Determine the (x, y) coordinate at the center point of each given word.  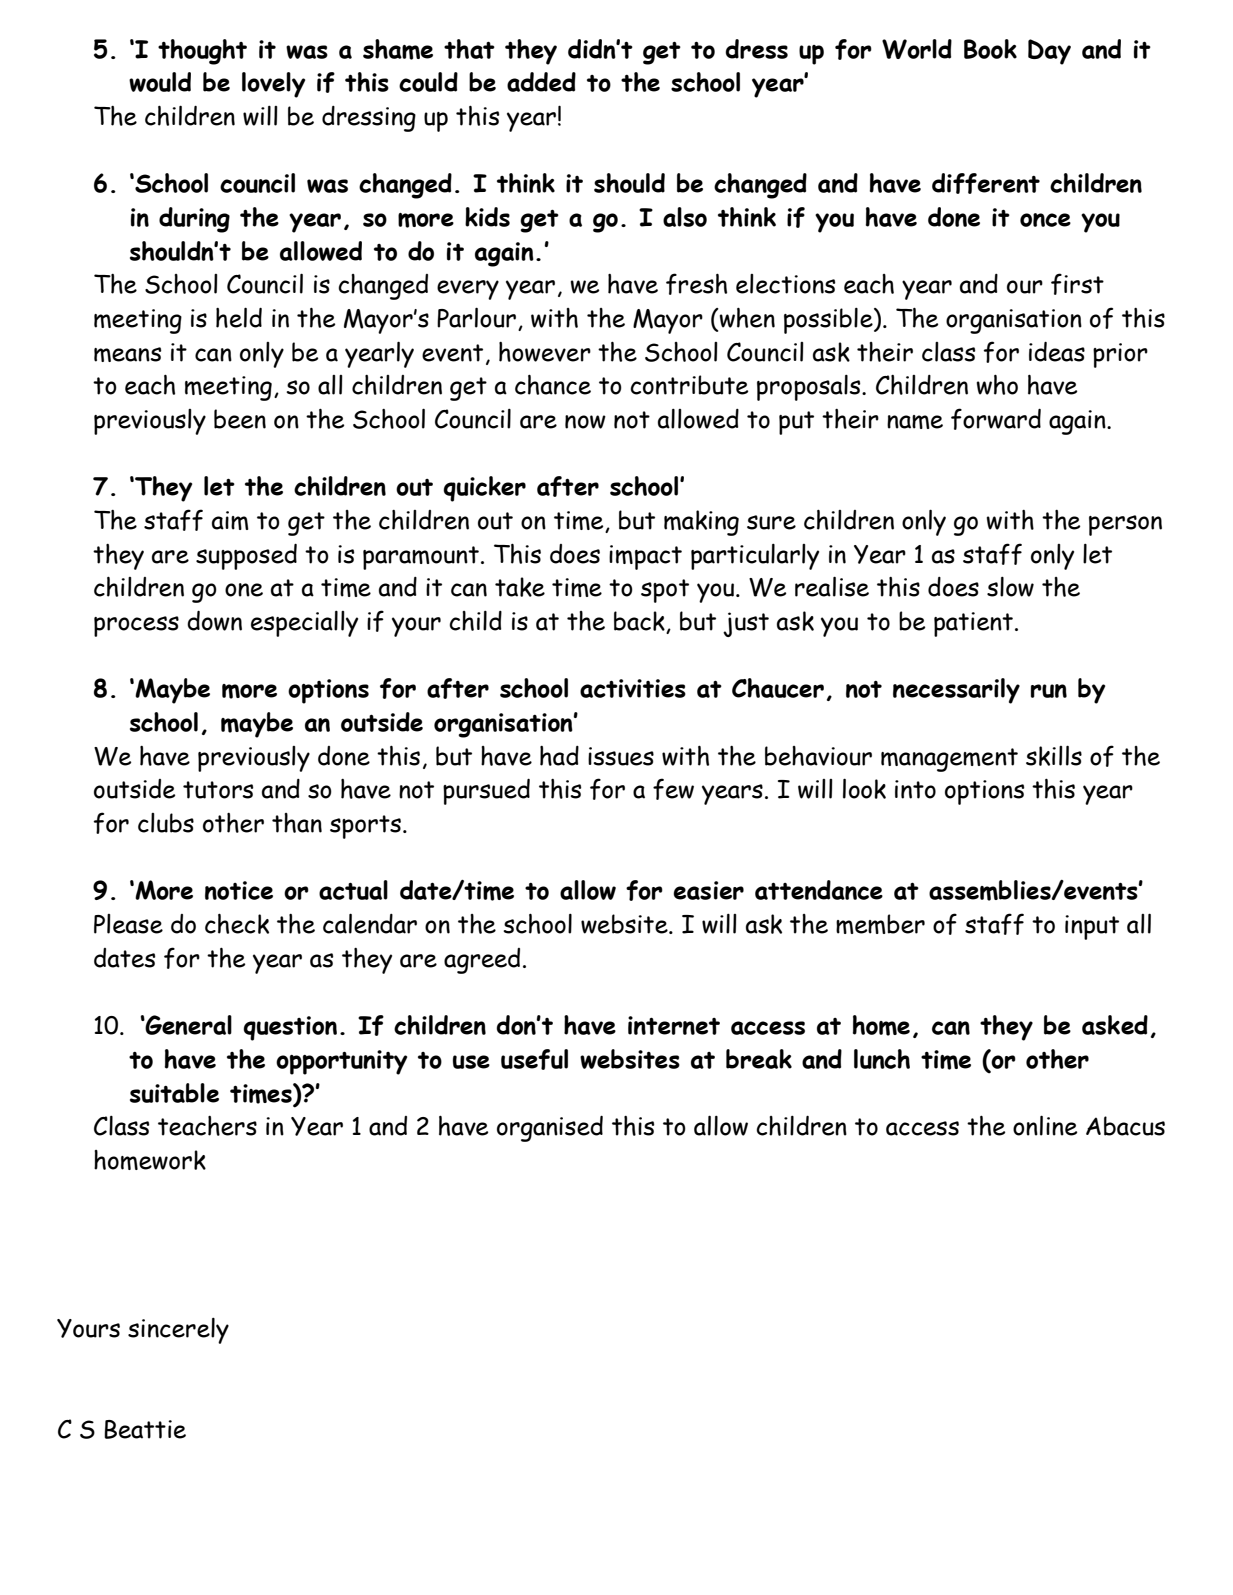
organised (550, 1128)
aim (230, 520)
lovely (273, 85)
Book (990, 49)
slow (1010, 587)
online (1045, 1125)
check (237, 923)
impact (645, 557)
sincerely (178, 1331)
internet (674, 1025)
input (1092, 927)
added (541, 82)
